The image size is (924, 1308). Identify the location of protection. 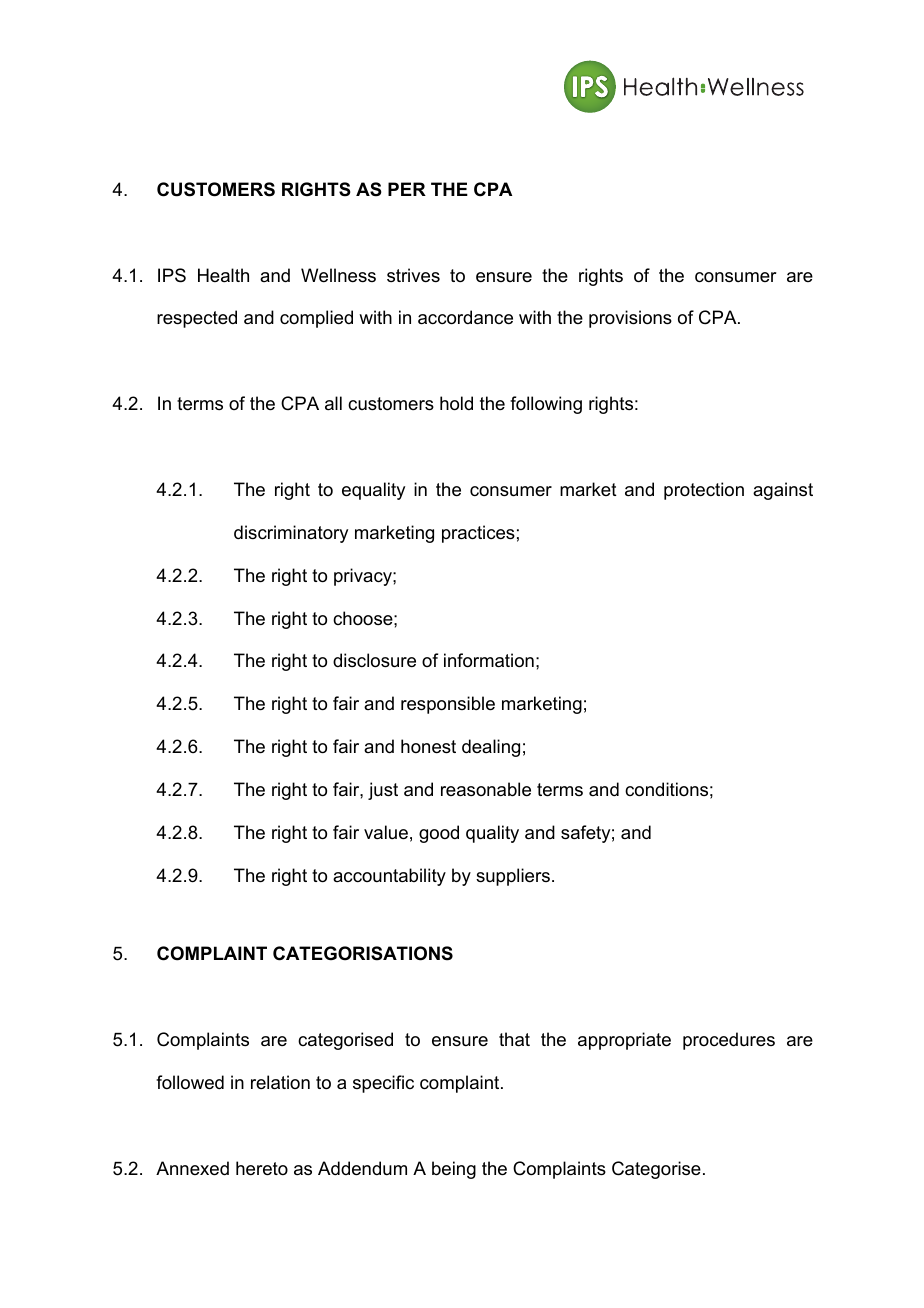
(704, 491).
